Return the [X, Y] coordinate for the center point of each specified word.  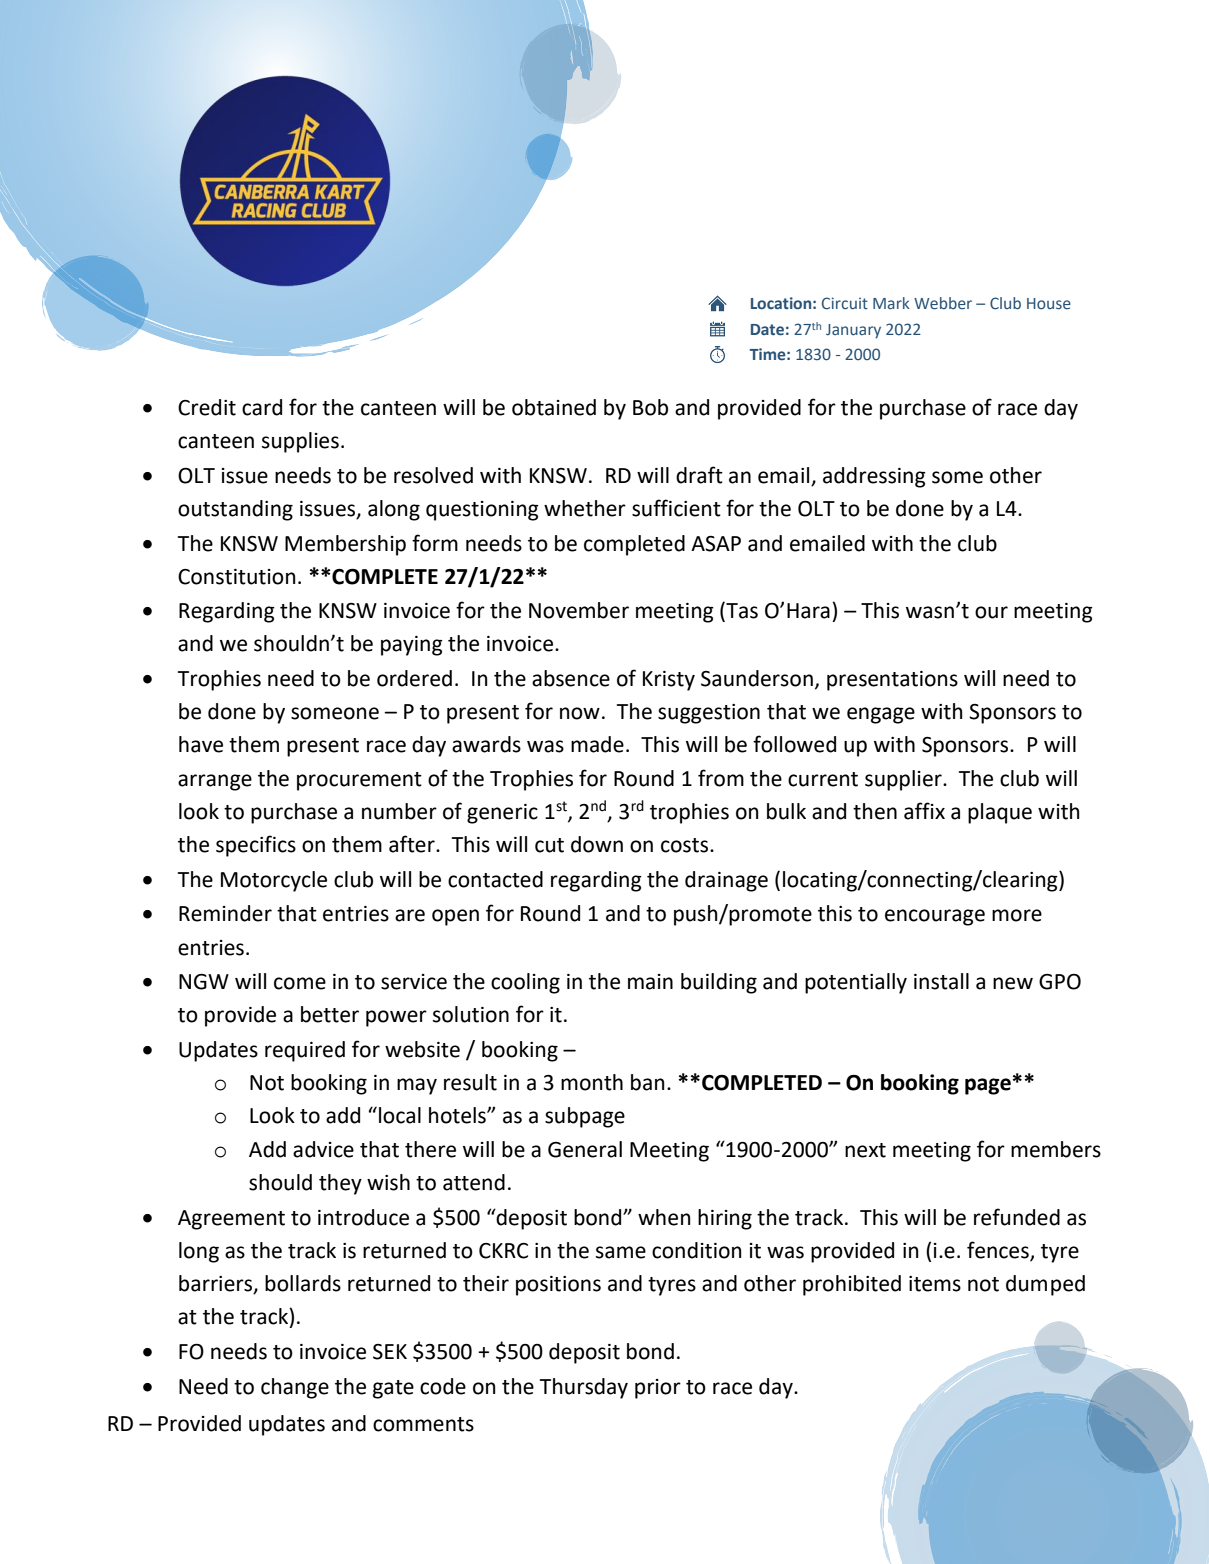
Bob [650, 407]
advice [323, 1149]
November [579, 610]
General [585, 1149]
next [865, 1150]
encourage [935, 917]
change [295, 1388]
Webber [943, 303]
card [262, 407]
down [597, 844]
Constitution [237, 577]
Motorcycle [274, 881]
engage [881, 715]
